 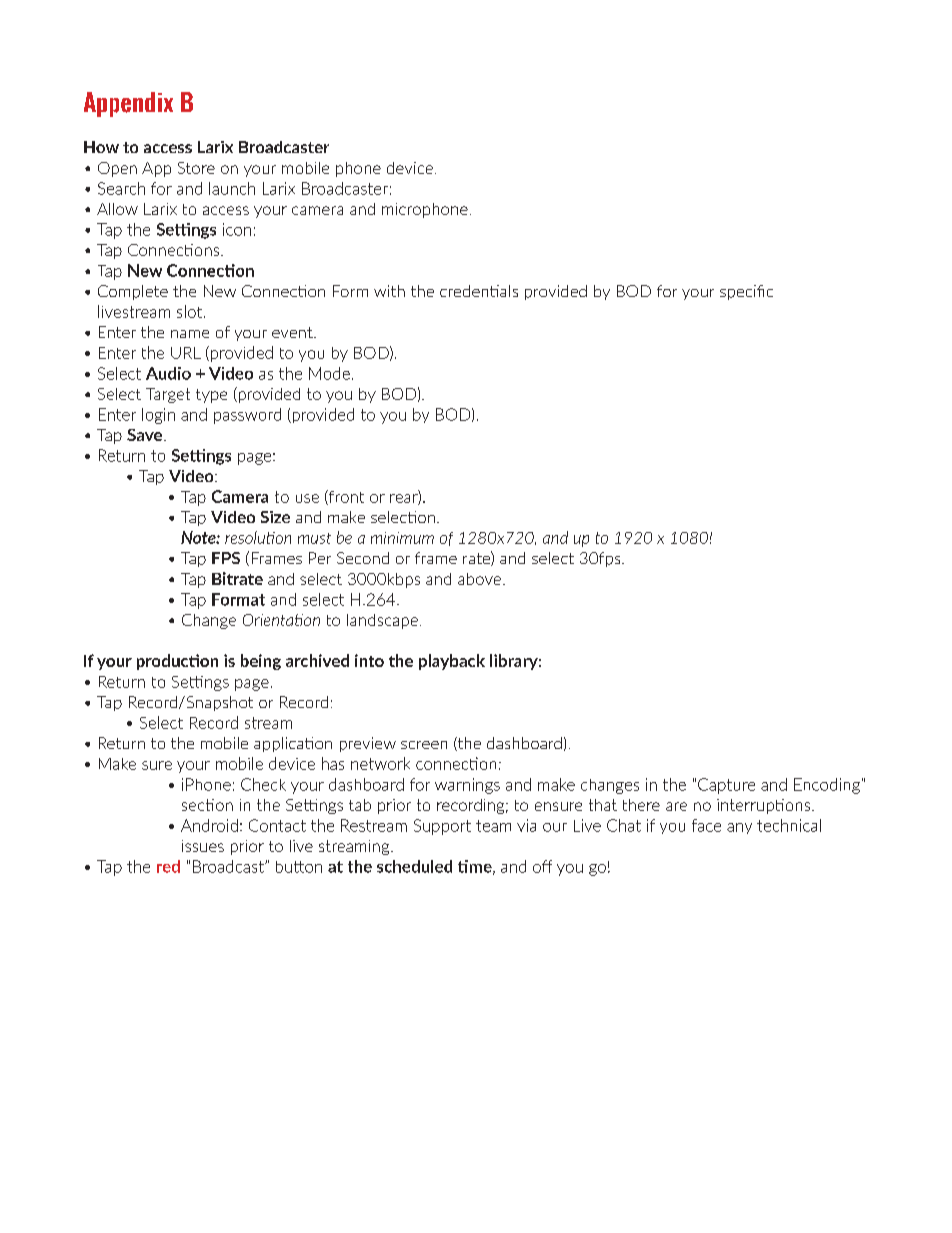 I want to click on any, so click(x=739, y=828).
